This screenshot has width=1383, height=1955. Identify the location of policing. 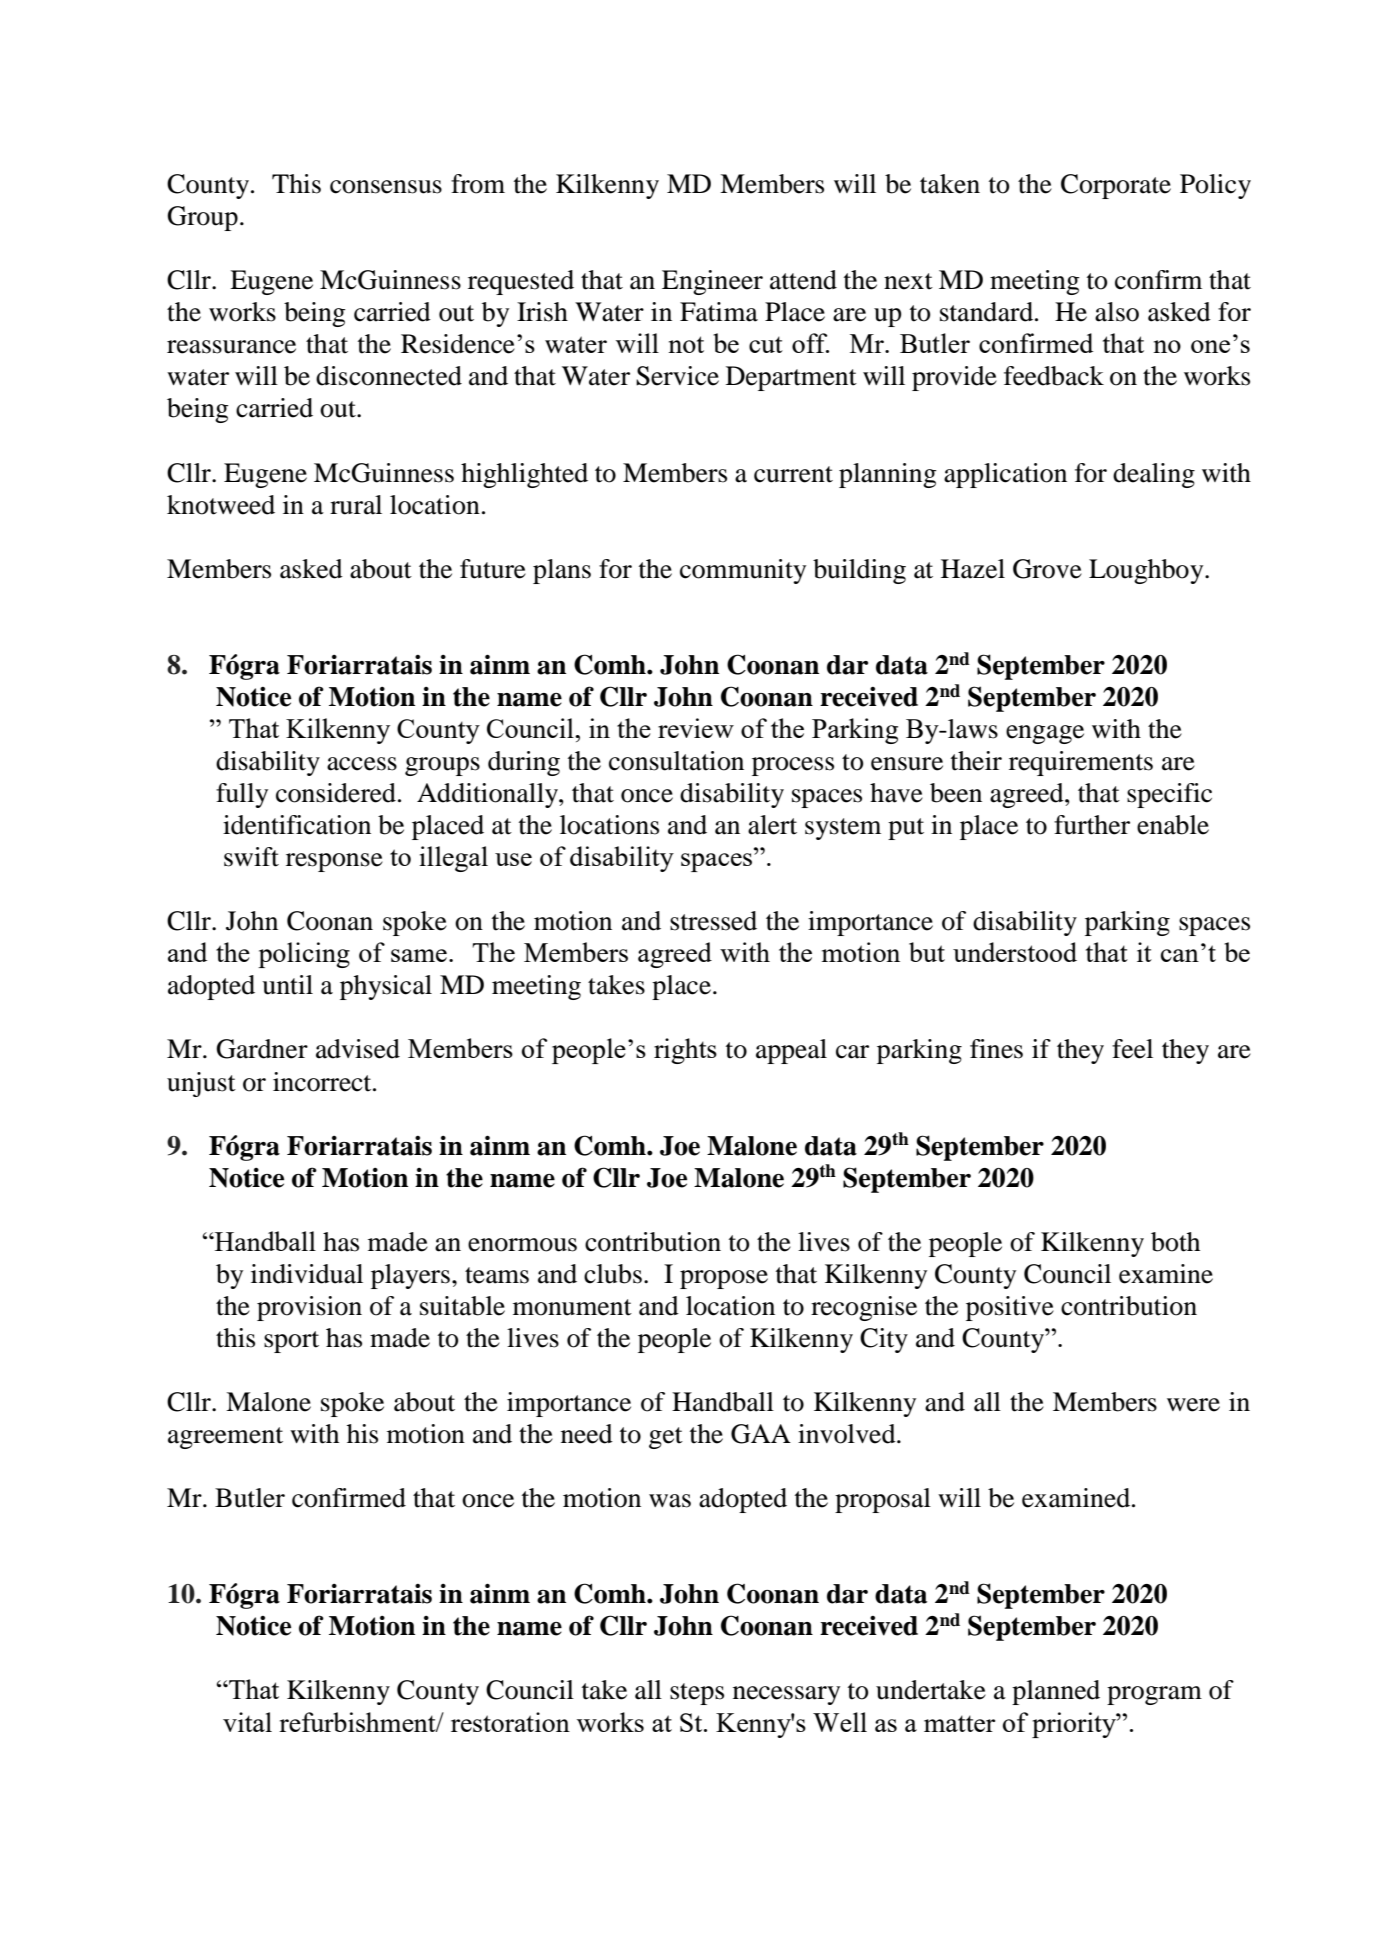
(304, 955).
